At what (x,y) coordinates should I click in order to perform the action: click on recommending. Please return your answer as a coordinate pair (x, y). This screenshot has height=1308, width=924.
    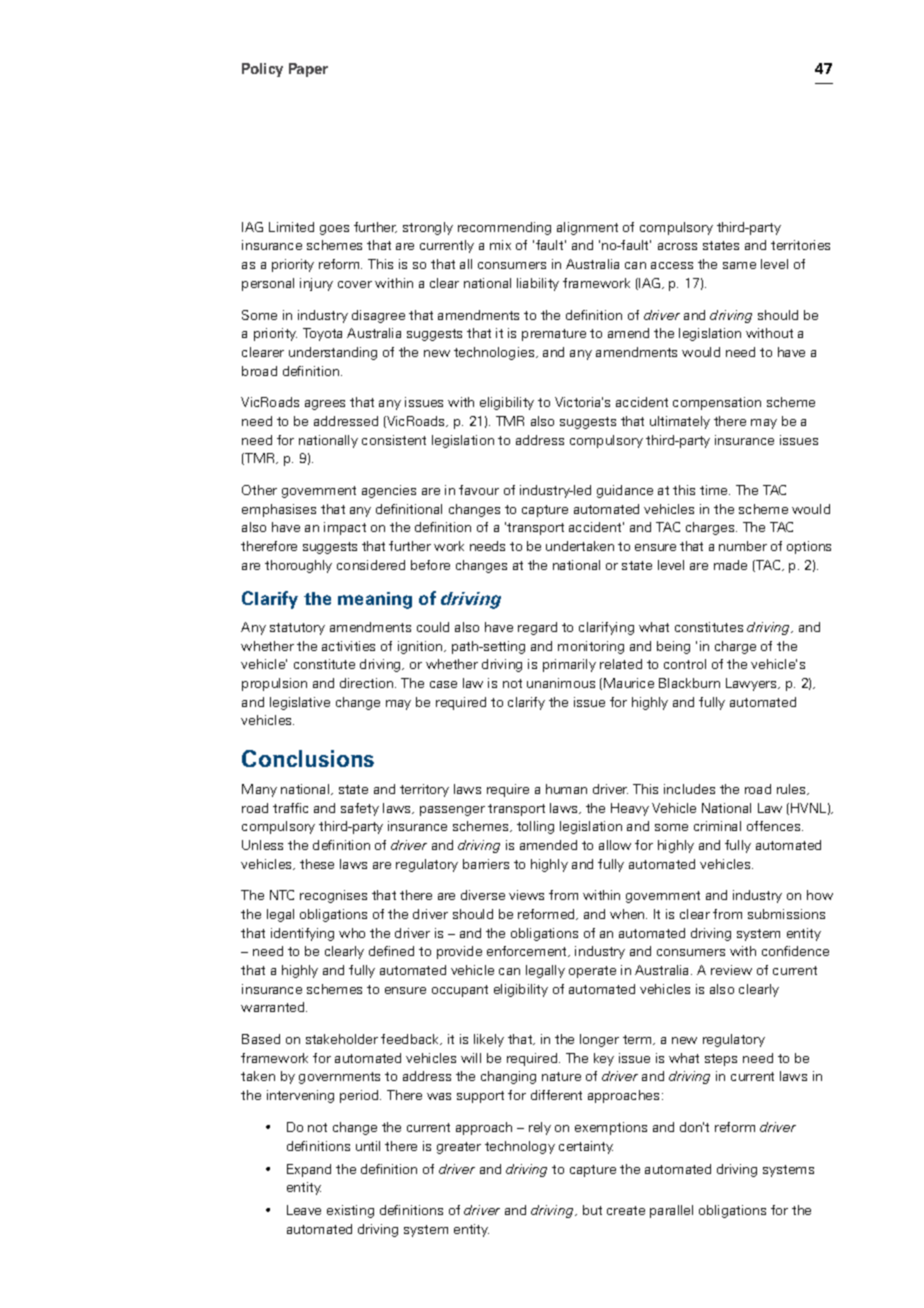
    Looking at the image, I should click on (504, 228).
